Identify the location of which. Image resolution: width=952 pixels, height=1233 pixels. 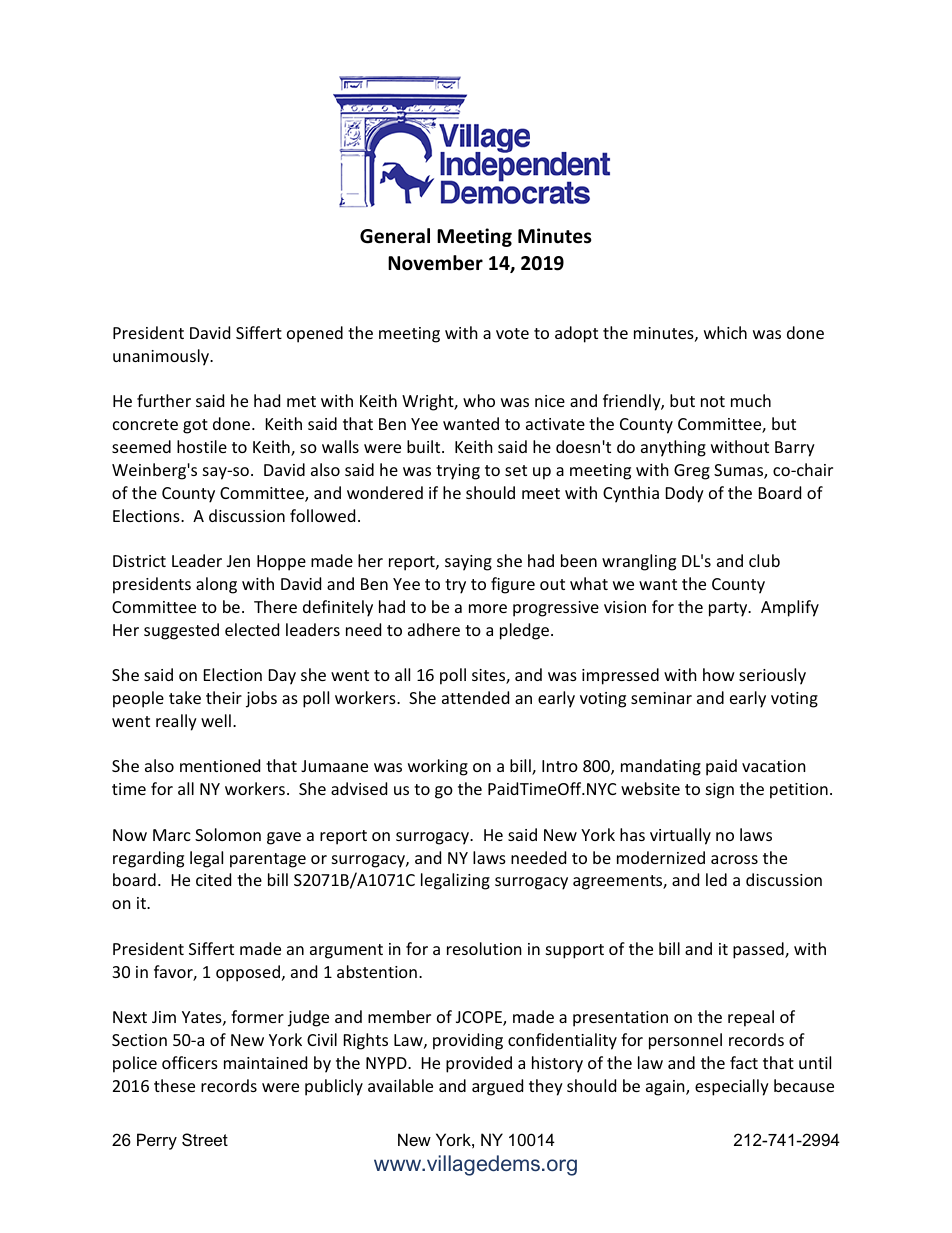
(725, 332).
